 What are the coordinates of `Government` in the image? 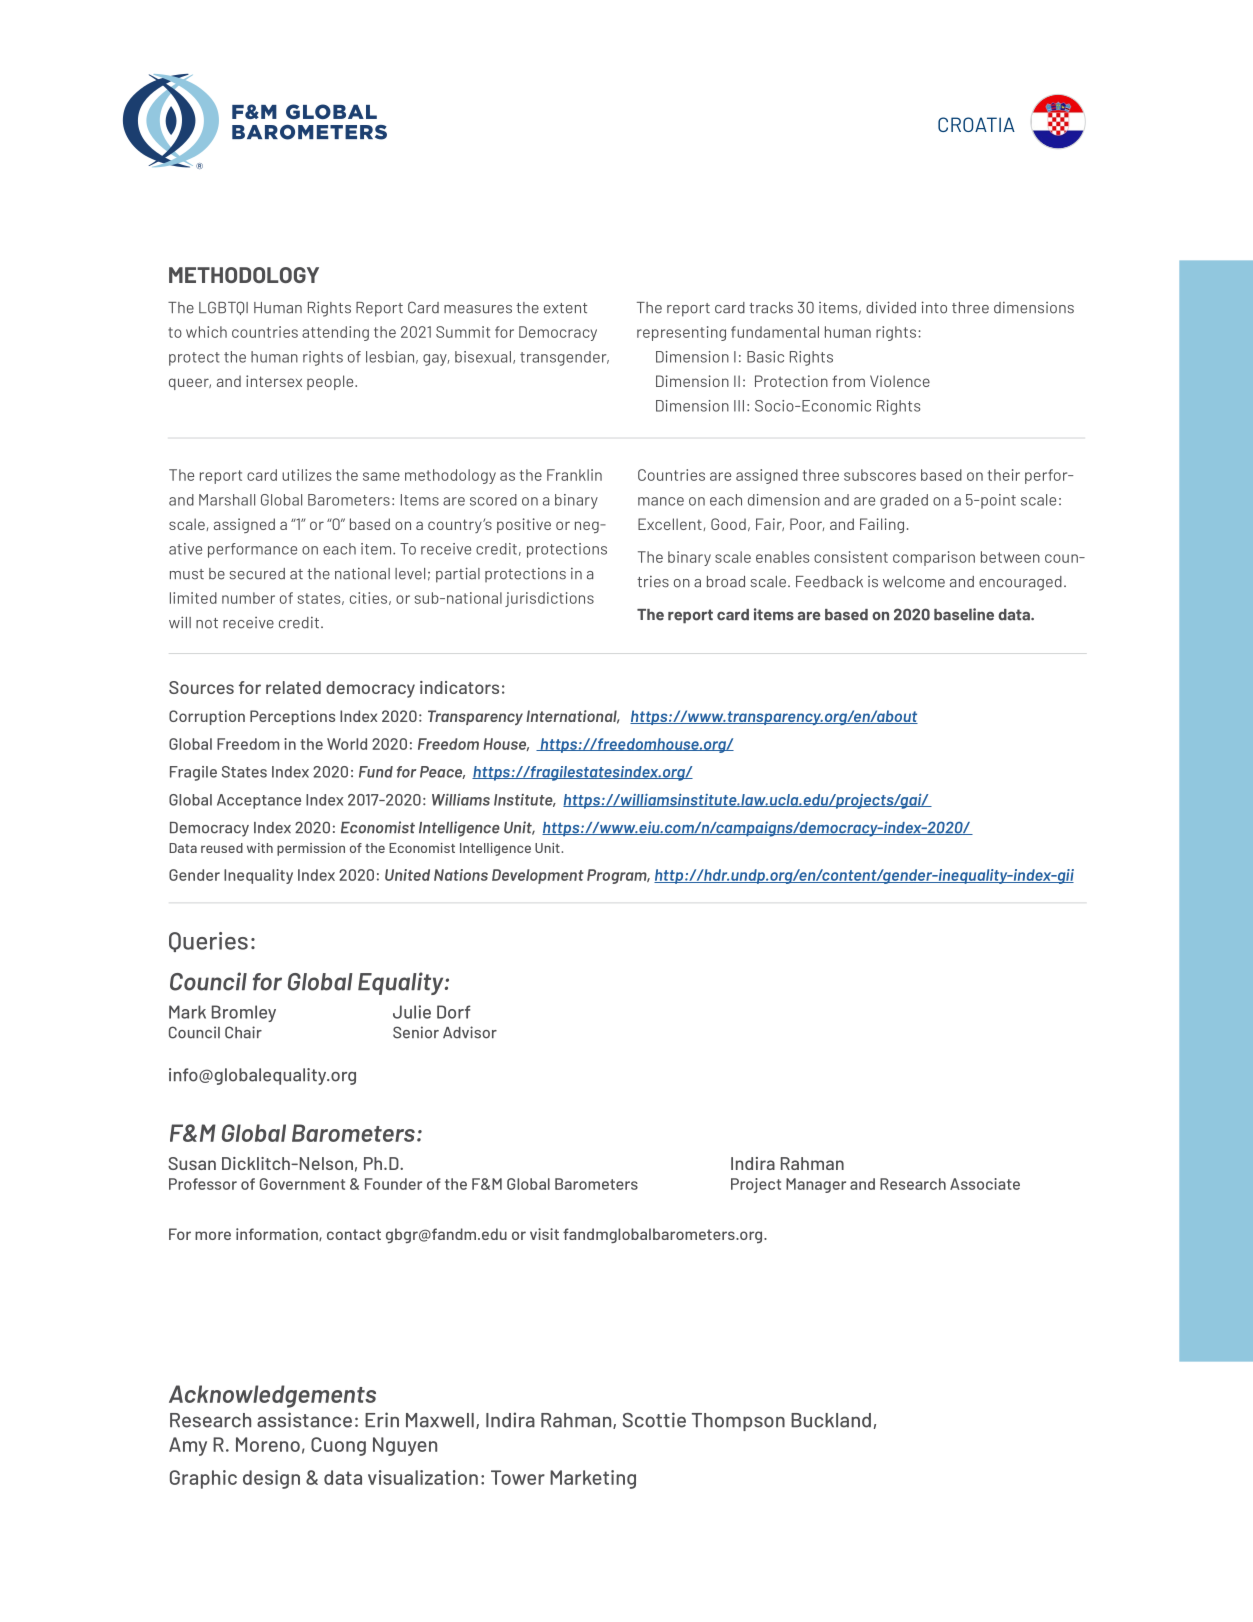 It's located at (302, 1184).
